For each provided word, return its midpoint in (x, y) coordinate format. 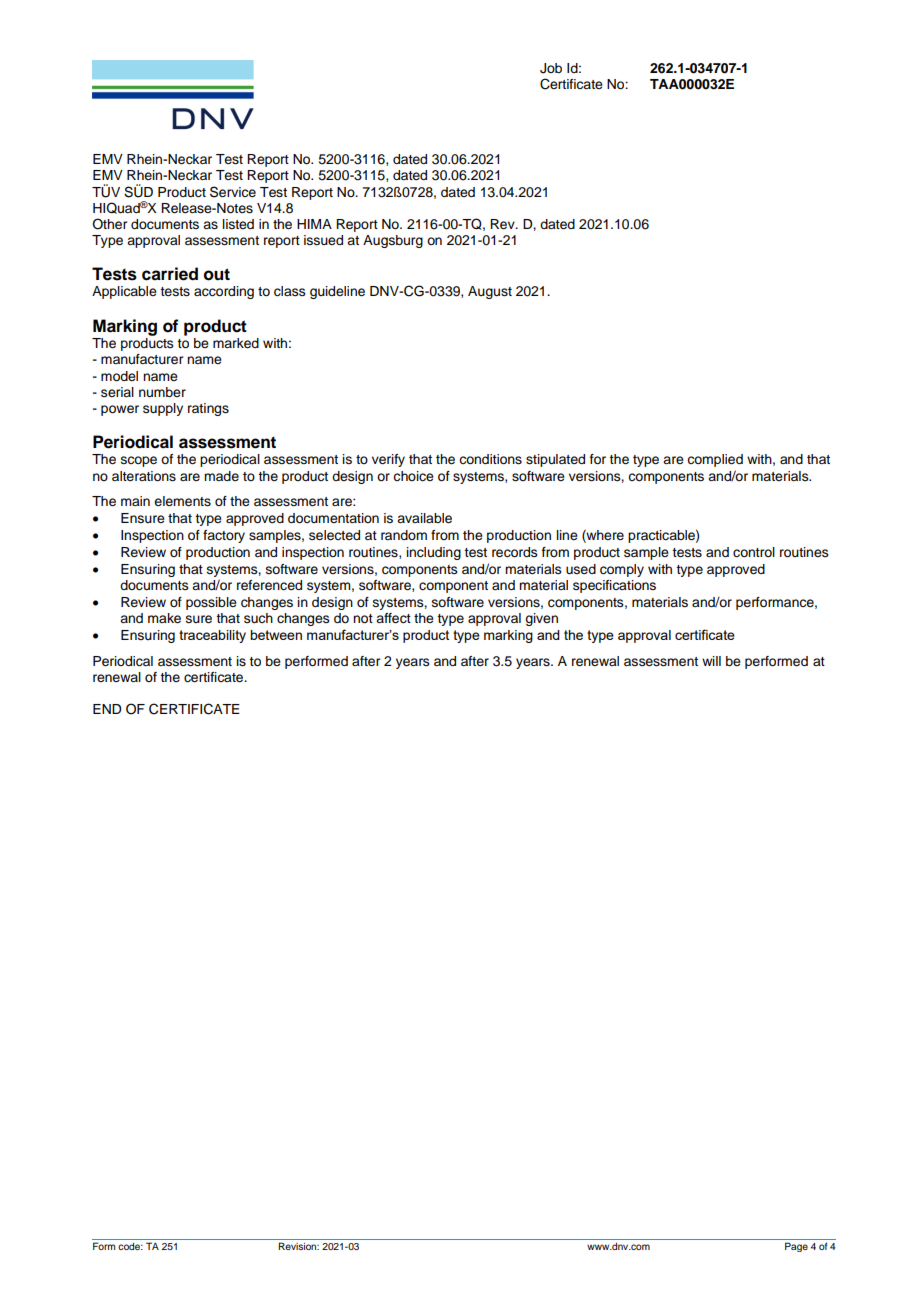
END (107, 709)
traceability (212, 636)
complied (715, 460)
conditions (490, 459)
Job (551, 68)
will (711, 661)
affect (393, 618)
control (754, 552)
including (434, 553)
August (490, 292)
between (276, 635)
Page (796, 1247)
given (541, 619)
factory (224, 536)
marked (236, 343)
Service (233, 192)
